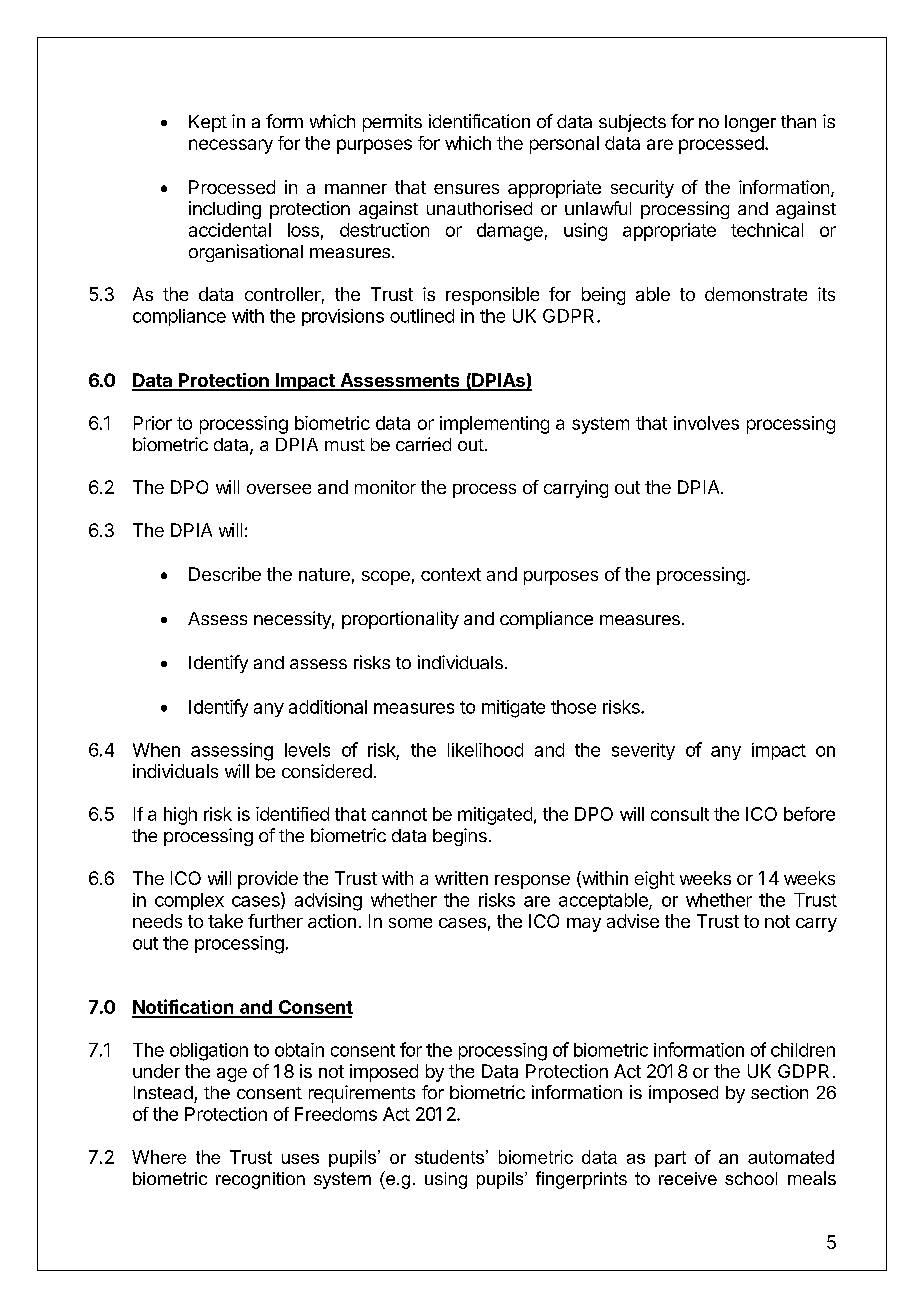  Describe the element at coordinates (706, 423) in the page. I see `involves` at that location.
